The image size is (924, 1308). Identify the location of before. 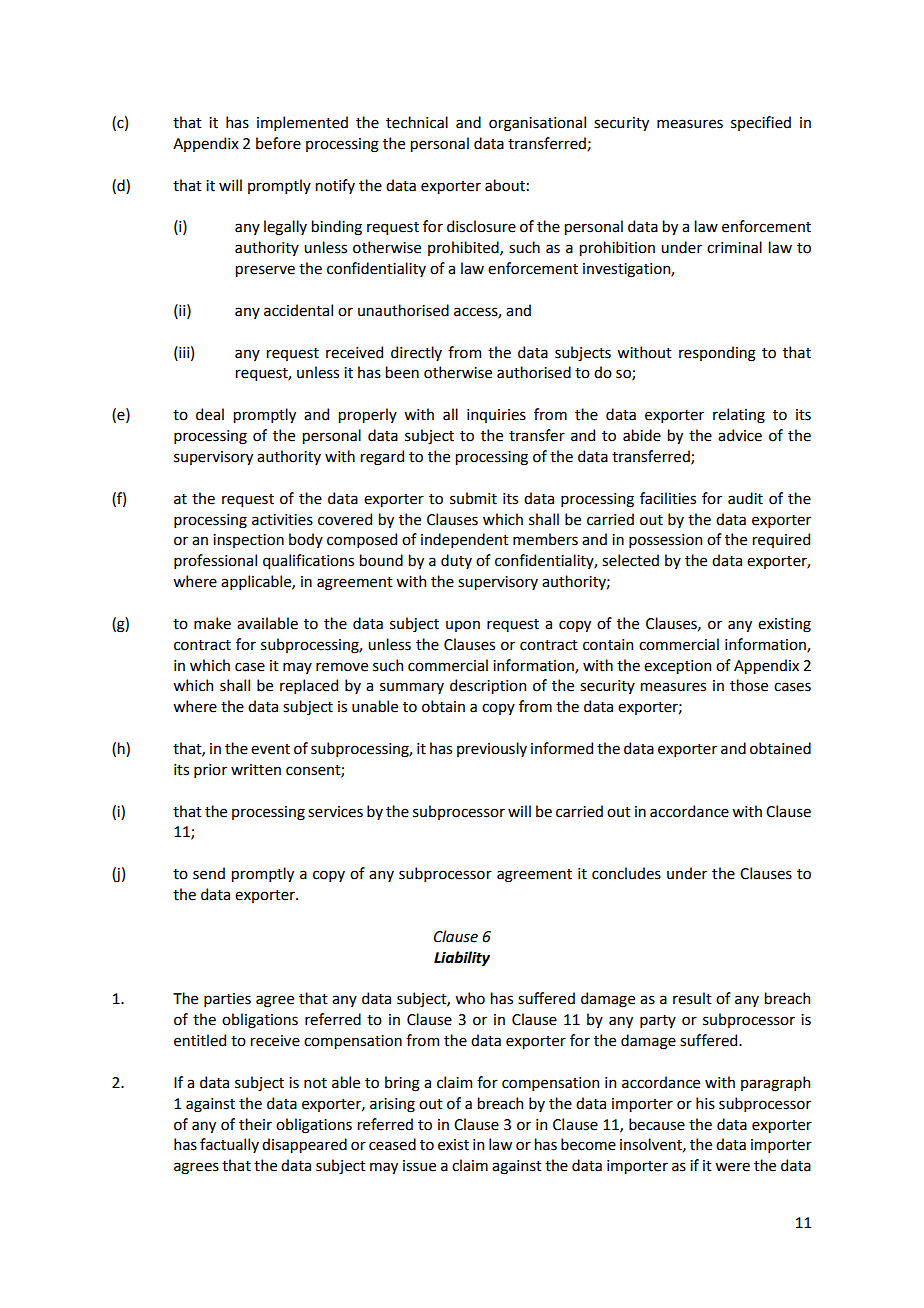
(278, 143).
